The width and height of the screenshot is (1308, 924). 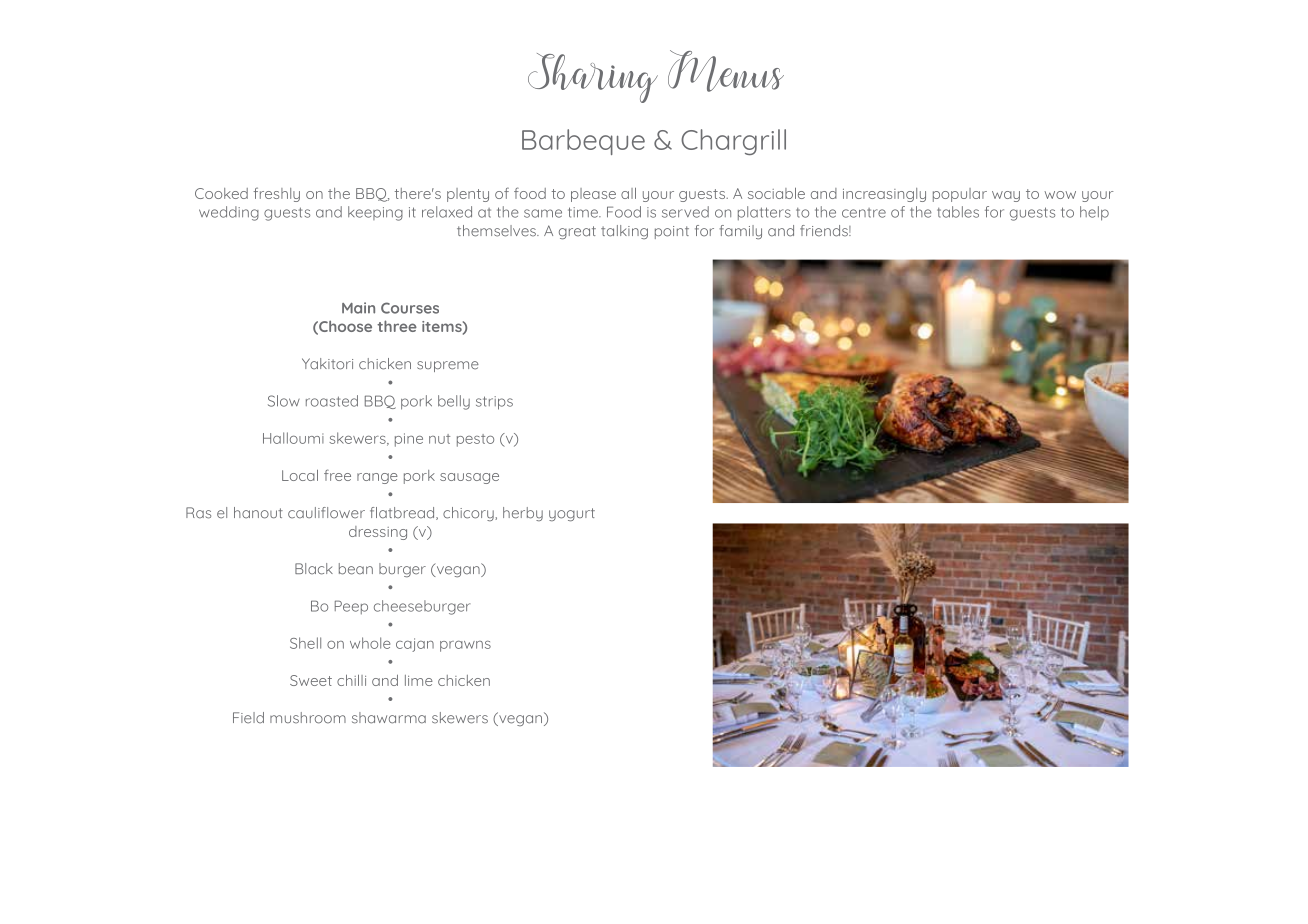 I want to click on prawns, so click(x=465, y=646).
